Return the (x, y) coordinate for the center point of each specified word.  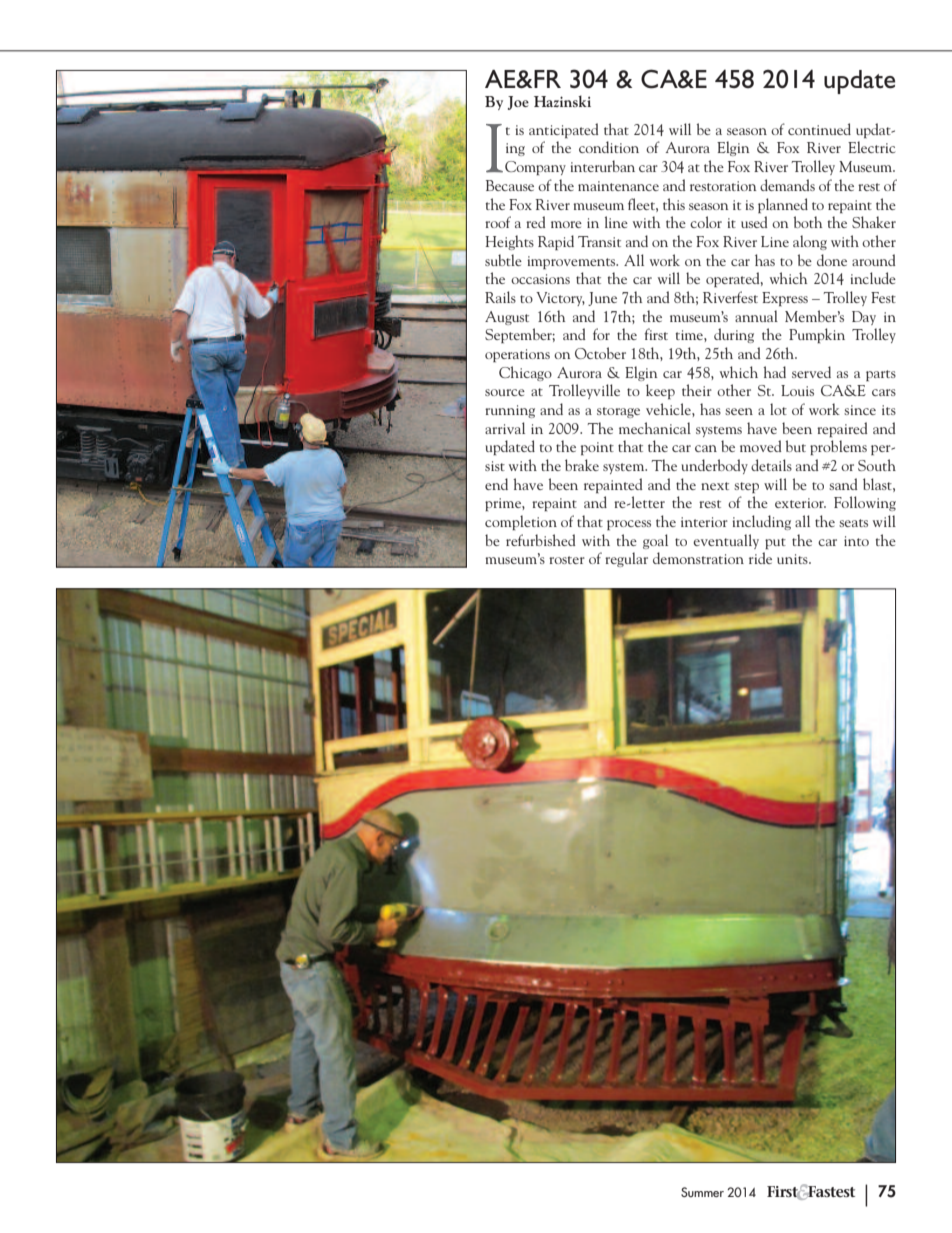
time (690, 335)
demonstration (698, 558)
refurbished (541, 540)
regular (626, 559)
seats (853, 523)
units (793, 559)
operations (517, 355)
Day (864, 318)
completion (521, 522)
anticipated (564, 130)
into (856, 541)
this (674, 204)
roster (567, 560)
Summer (702, 1192)
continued (819, 129)
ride (760, 558)
